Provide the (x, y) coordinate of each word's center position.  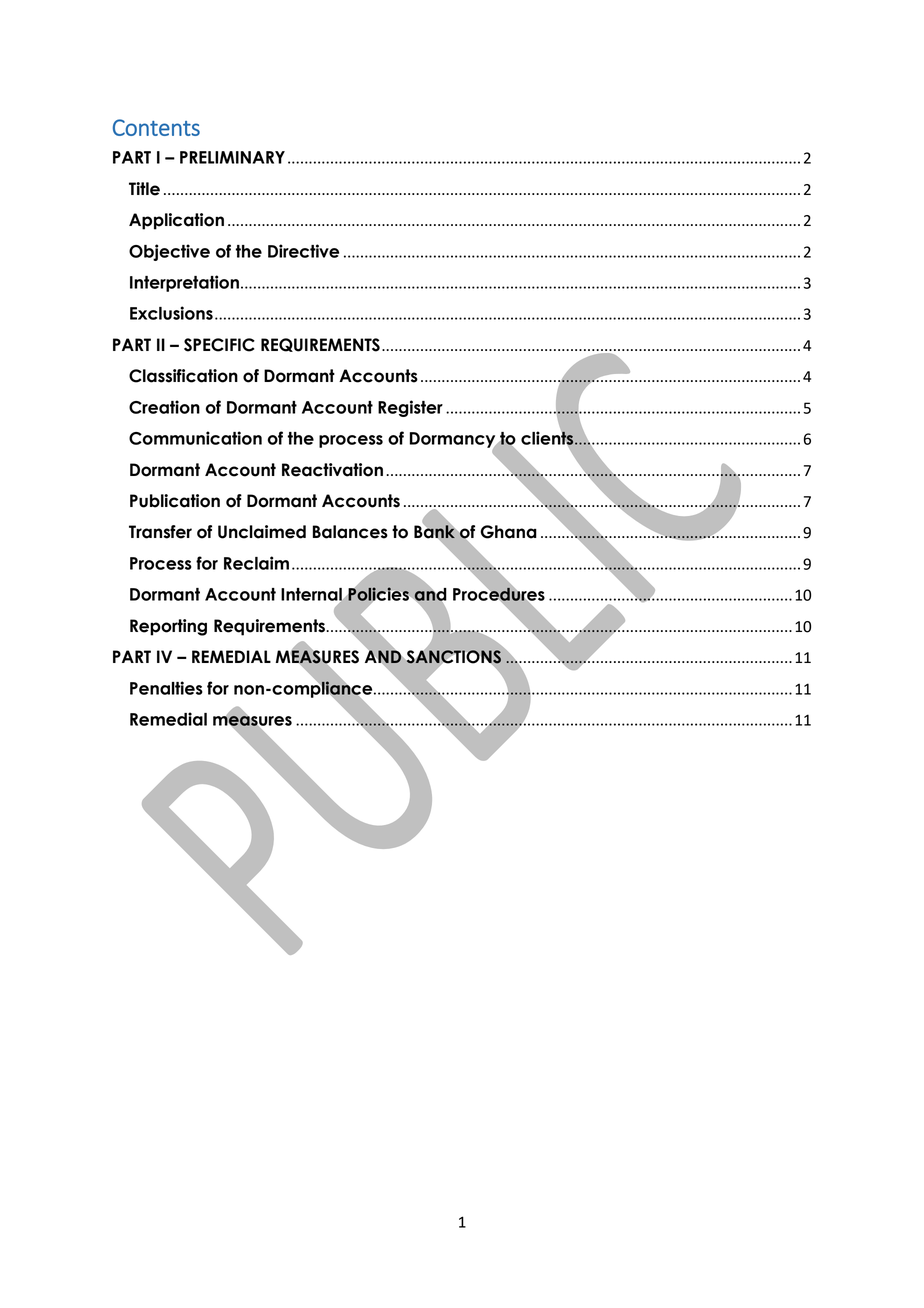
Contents (156, 127)
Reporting (168, 627)
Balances (350, 532)
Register (410, 408)
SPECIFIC (219, 345)
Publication (175, 501)
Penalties (166, 688)
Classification (183, 376)
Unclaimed (262, 532)
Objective (169, 252)
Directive (303, 251)
